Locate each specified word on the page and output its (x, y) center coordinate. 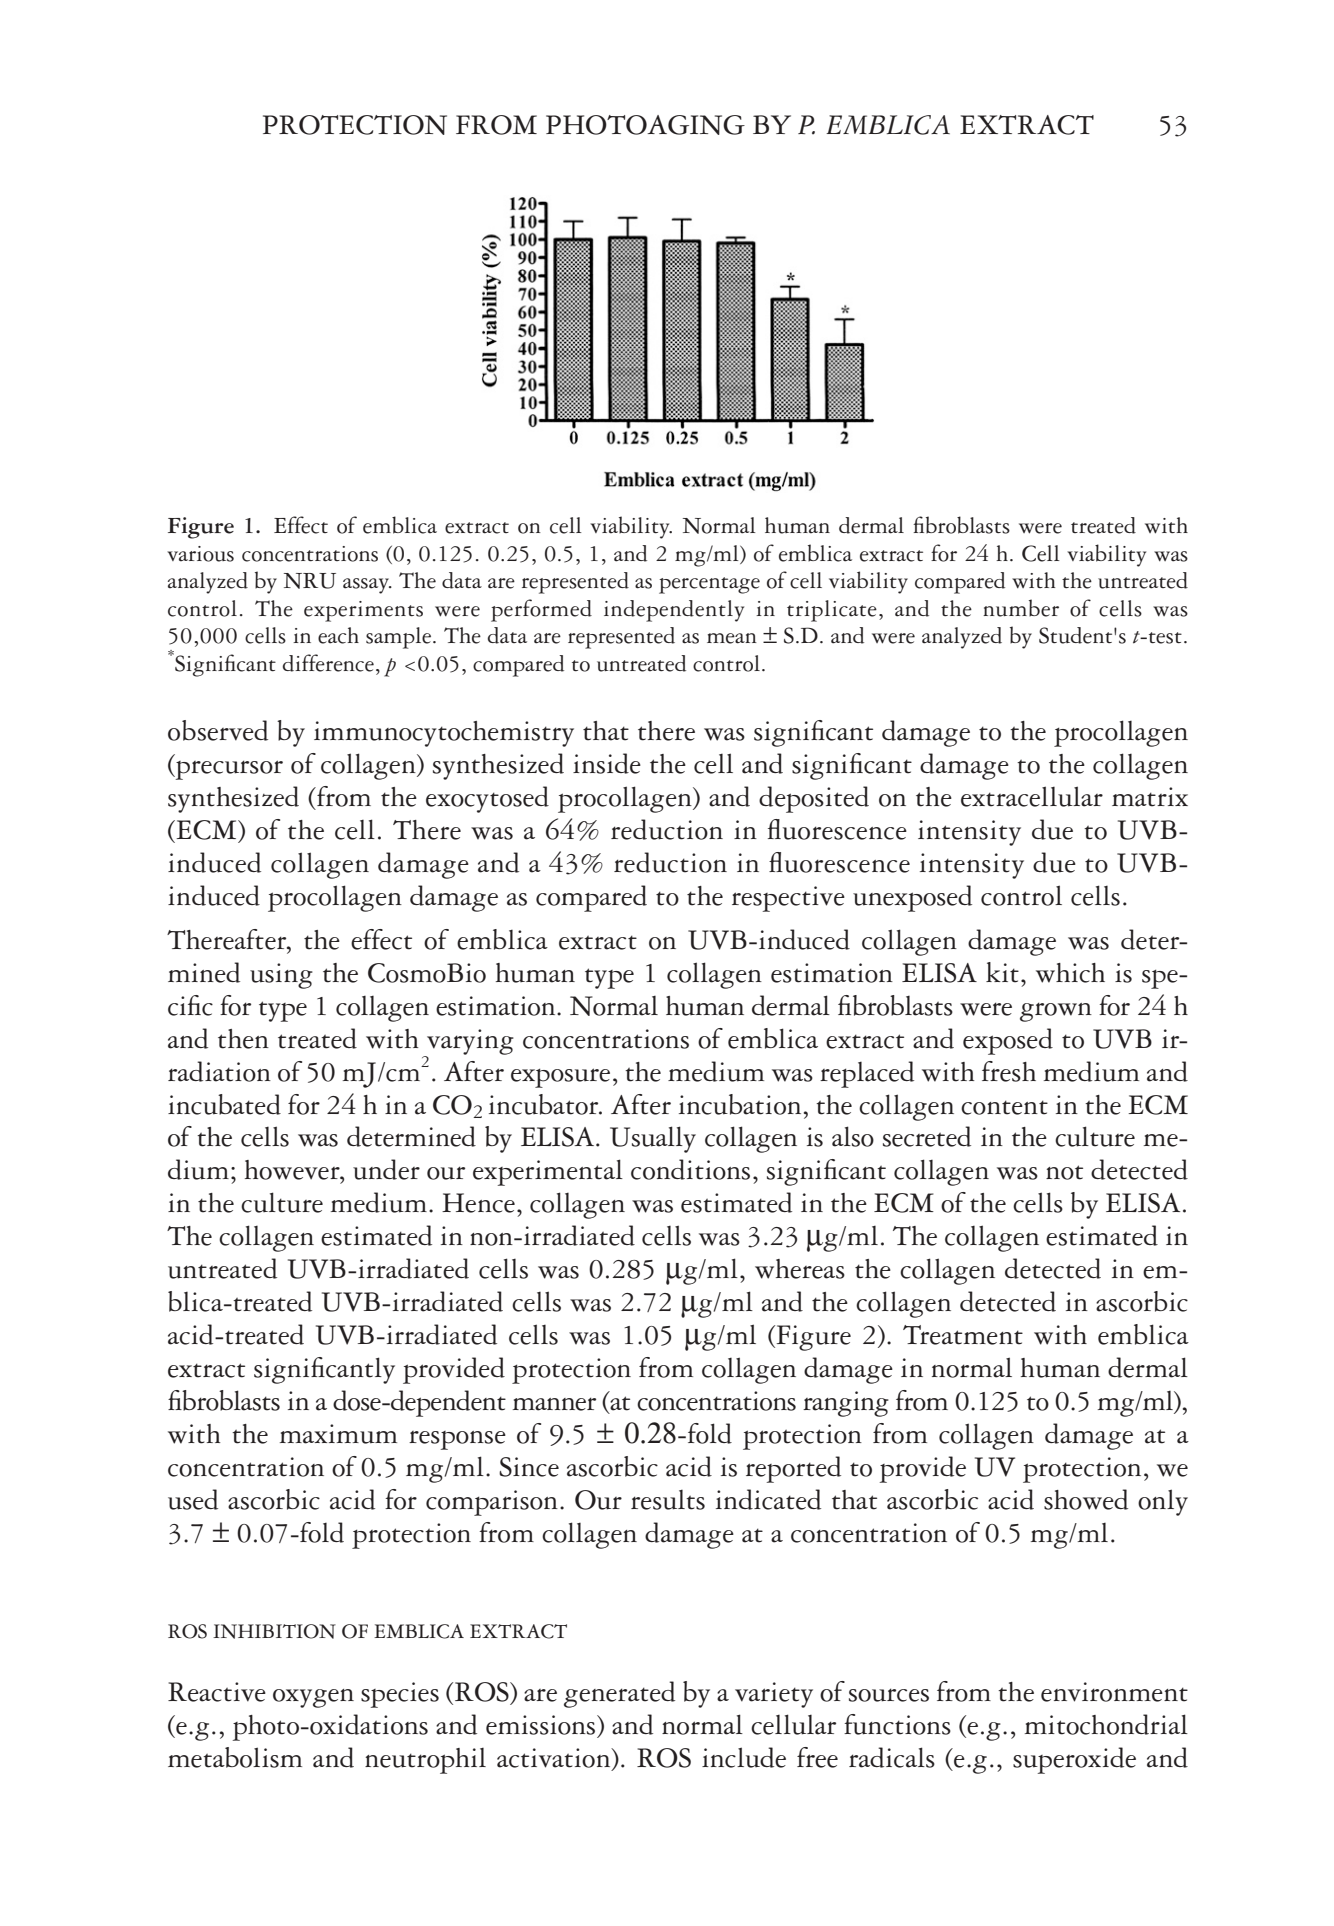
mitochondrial (1106, 1724)
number (1021, 608)
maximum (338, 1434)
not (1064, 1172)
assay (367, 586)
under (386, 1169)
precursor (228, 770)
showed (1086, 1499)
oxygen (313, 1698)
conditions (690, 1169)
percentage (709, 585)
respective (788, 899)
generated (619, 1694)
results (668, 1500)
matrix (1150, 797)
